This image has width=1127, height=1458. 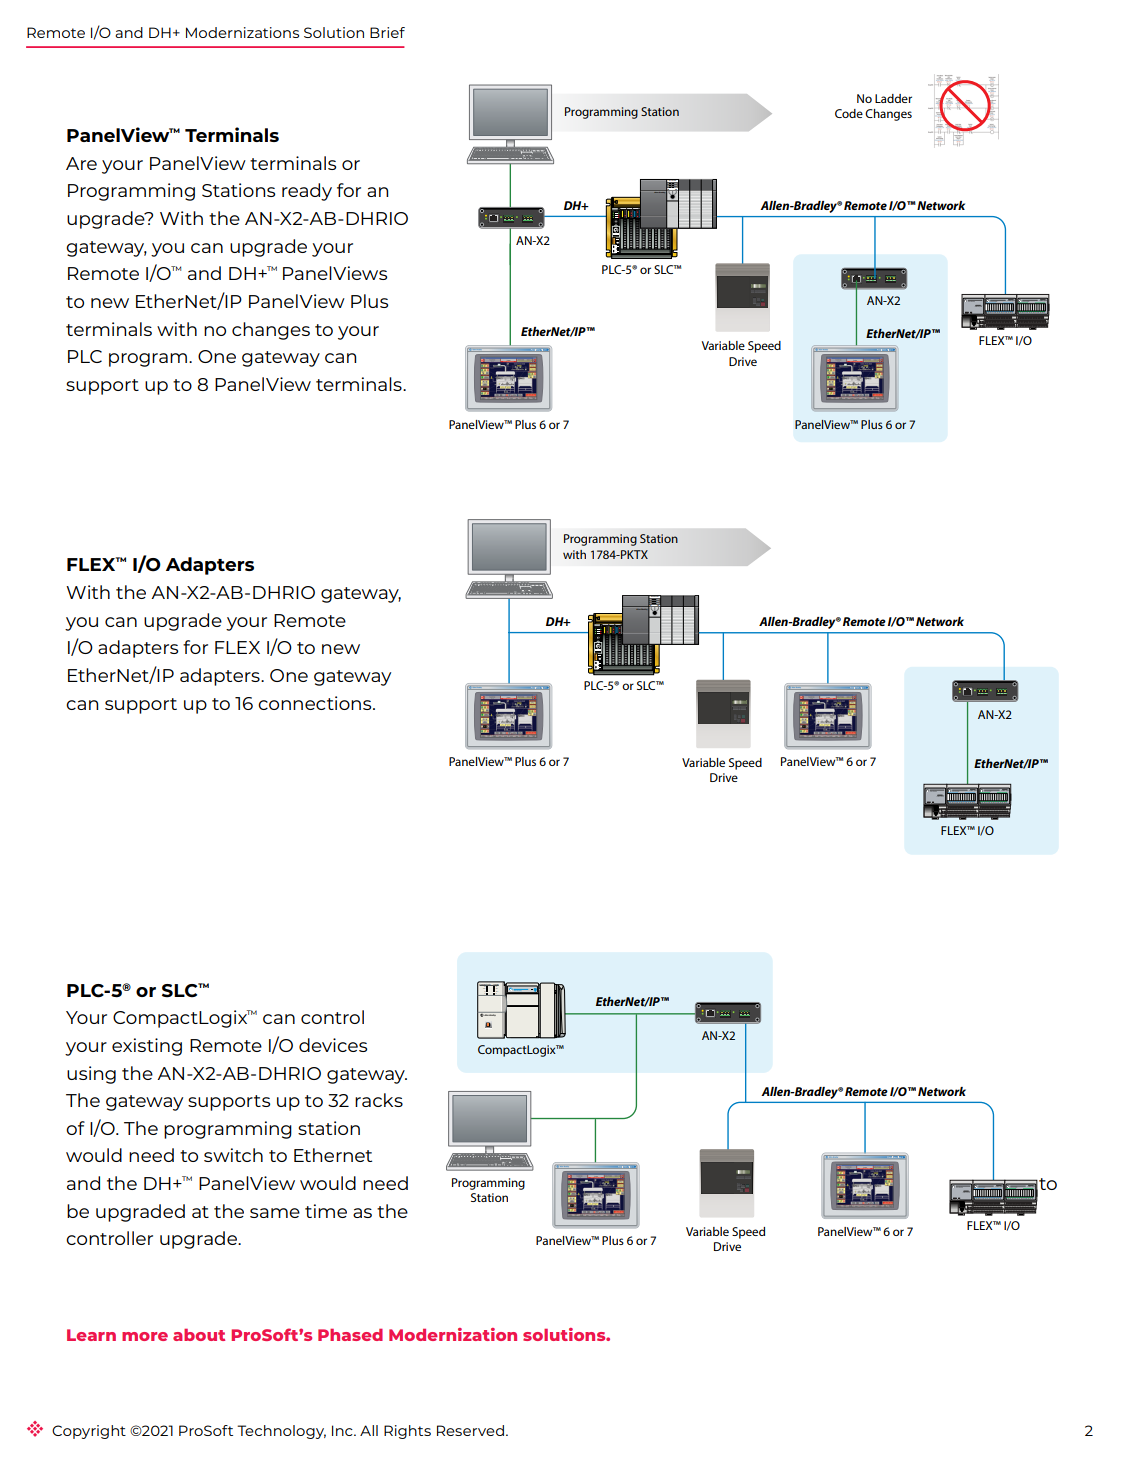 I want to click on Are, so click(x=81, y=163).
